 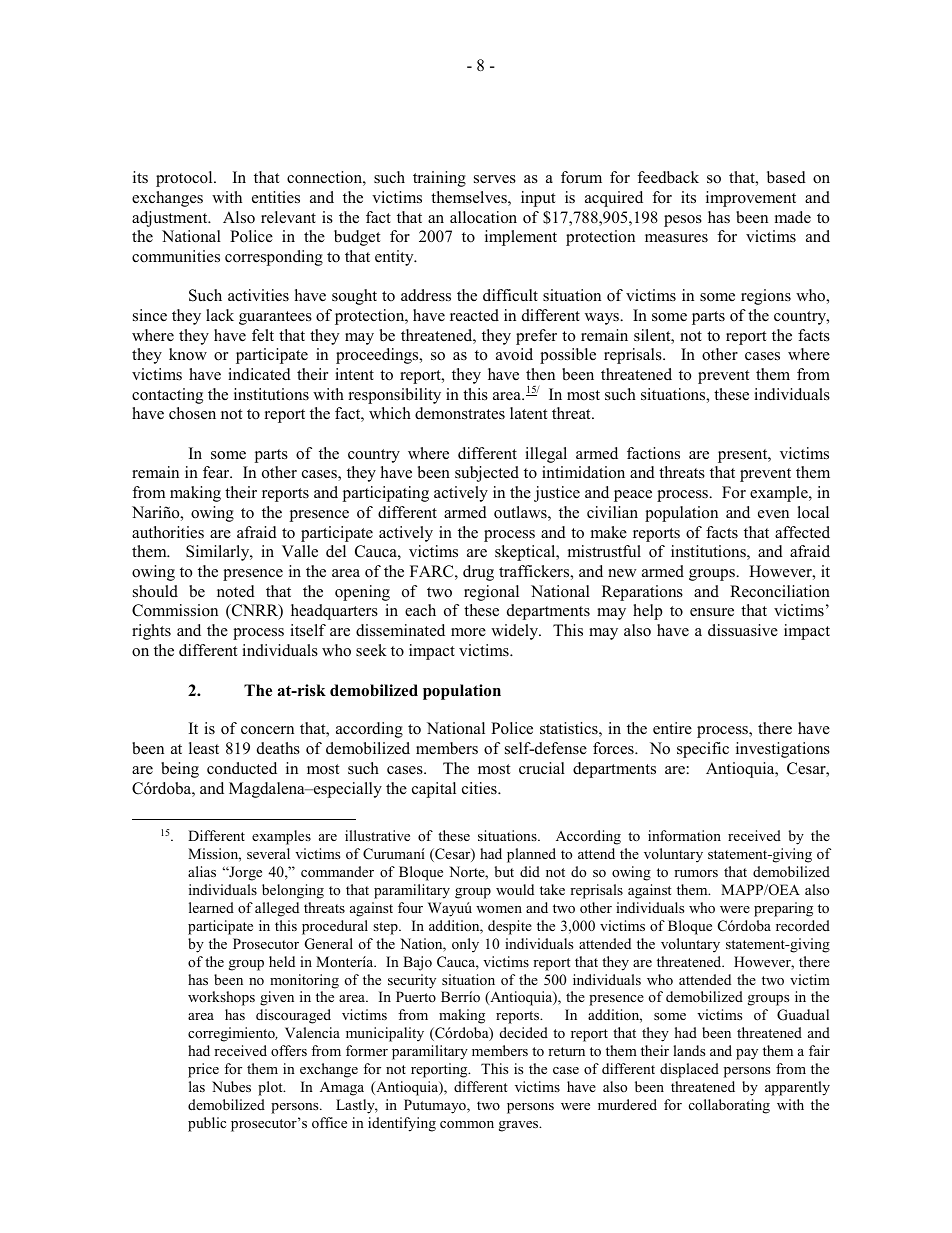 I want to click on alias, so click(x=202, y=871).
